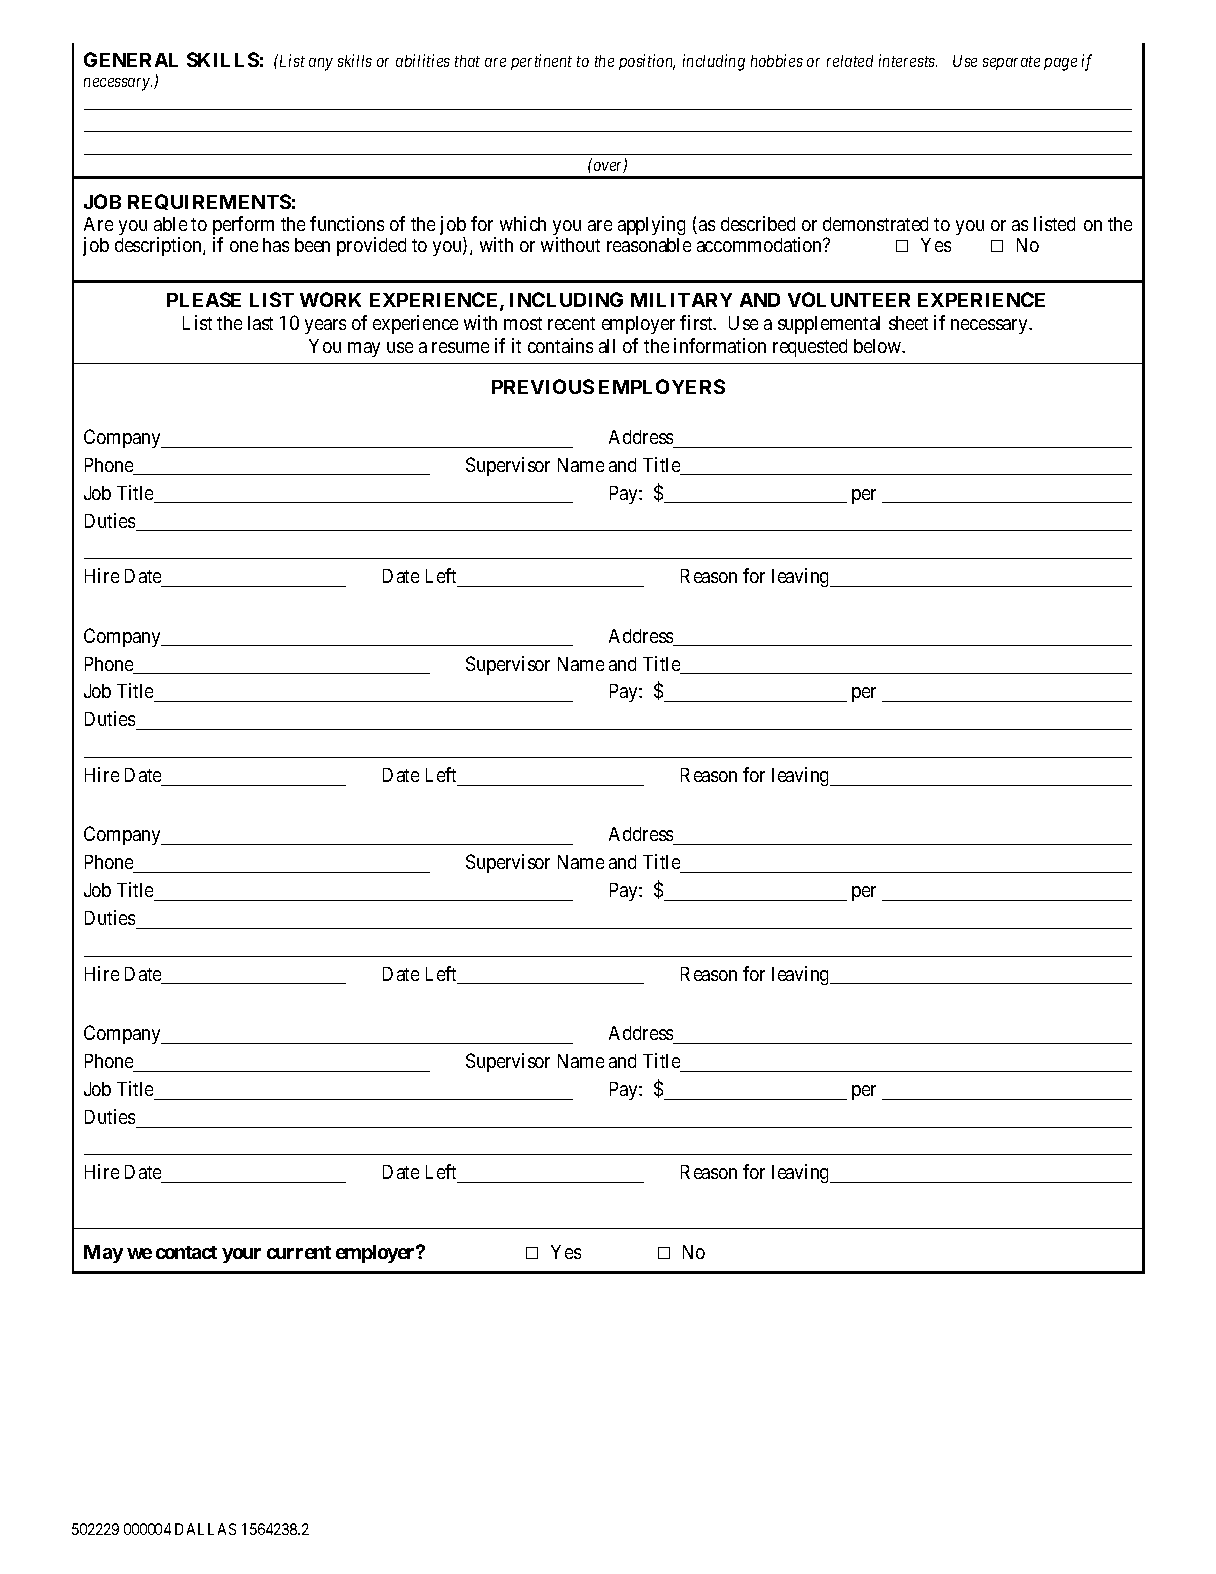  Describe the element at coordinates (205, 1529) in the document. I see `DALLAS` at that location.
